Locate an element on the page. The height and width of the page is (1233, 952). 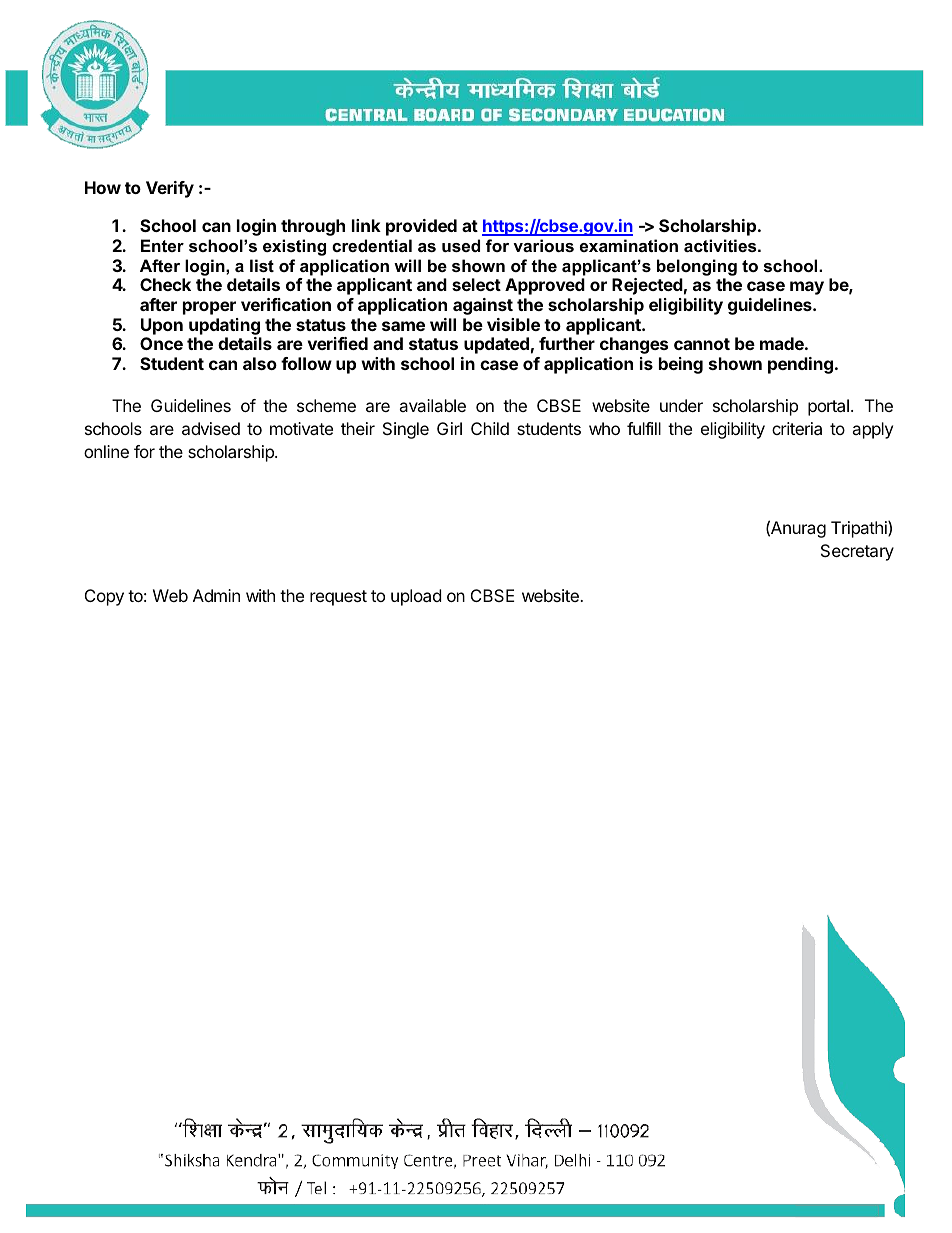
may is located at coordinates (807, 288).
